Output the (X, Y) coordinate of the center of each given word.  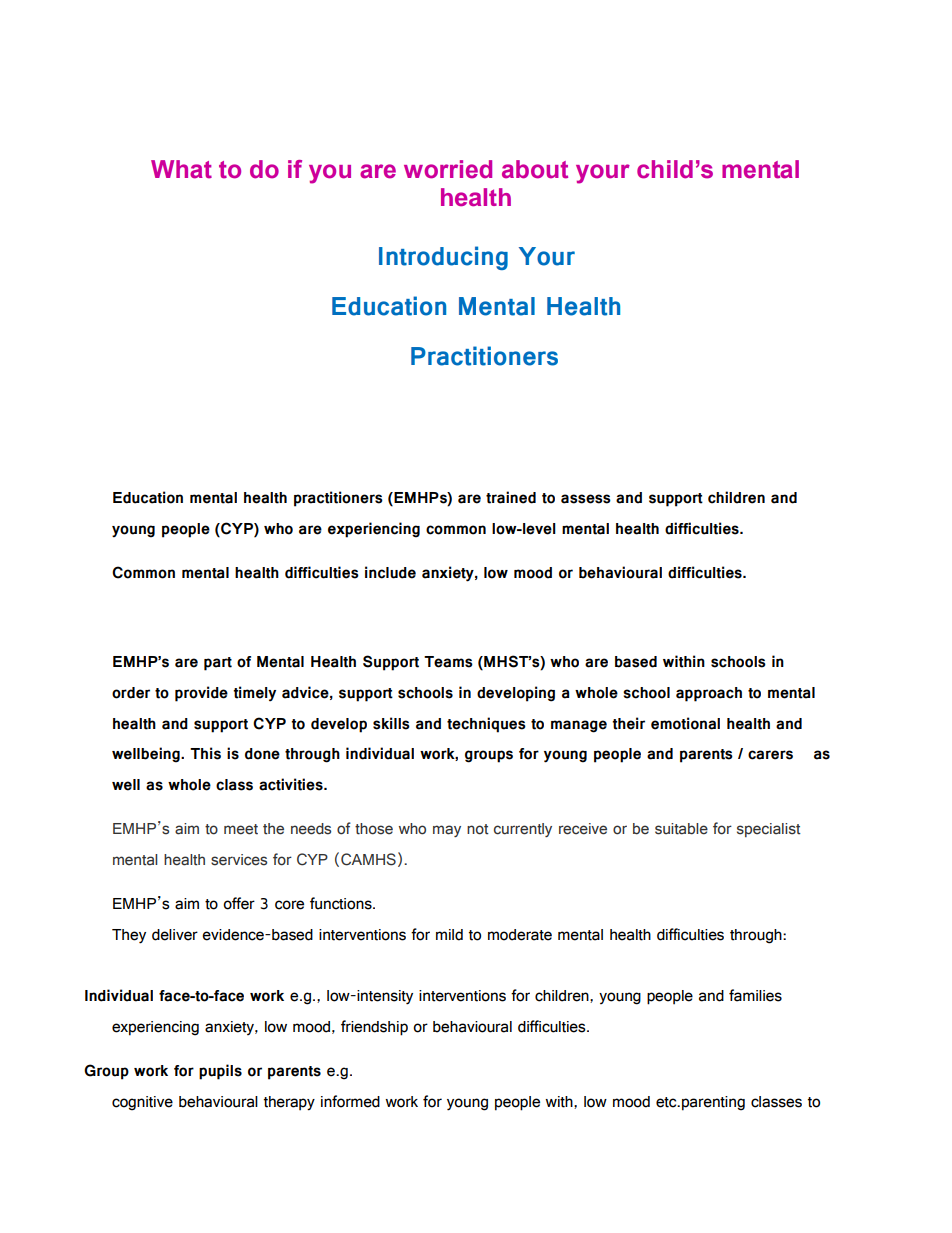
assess (586, 499)
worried (448, 169)
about (535, 169)
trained (511, 497)
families (755, 995)
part (218, 664)
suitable (681, 829)
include (390, 572)
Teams (448, 662)
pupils (220, 1072)
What (181, 169)
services (239, 860)
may (447, 831)
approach (709, 694)
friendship (374, 1028)
